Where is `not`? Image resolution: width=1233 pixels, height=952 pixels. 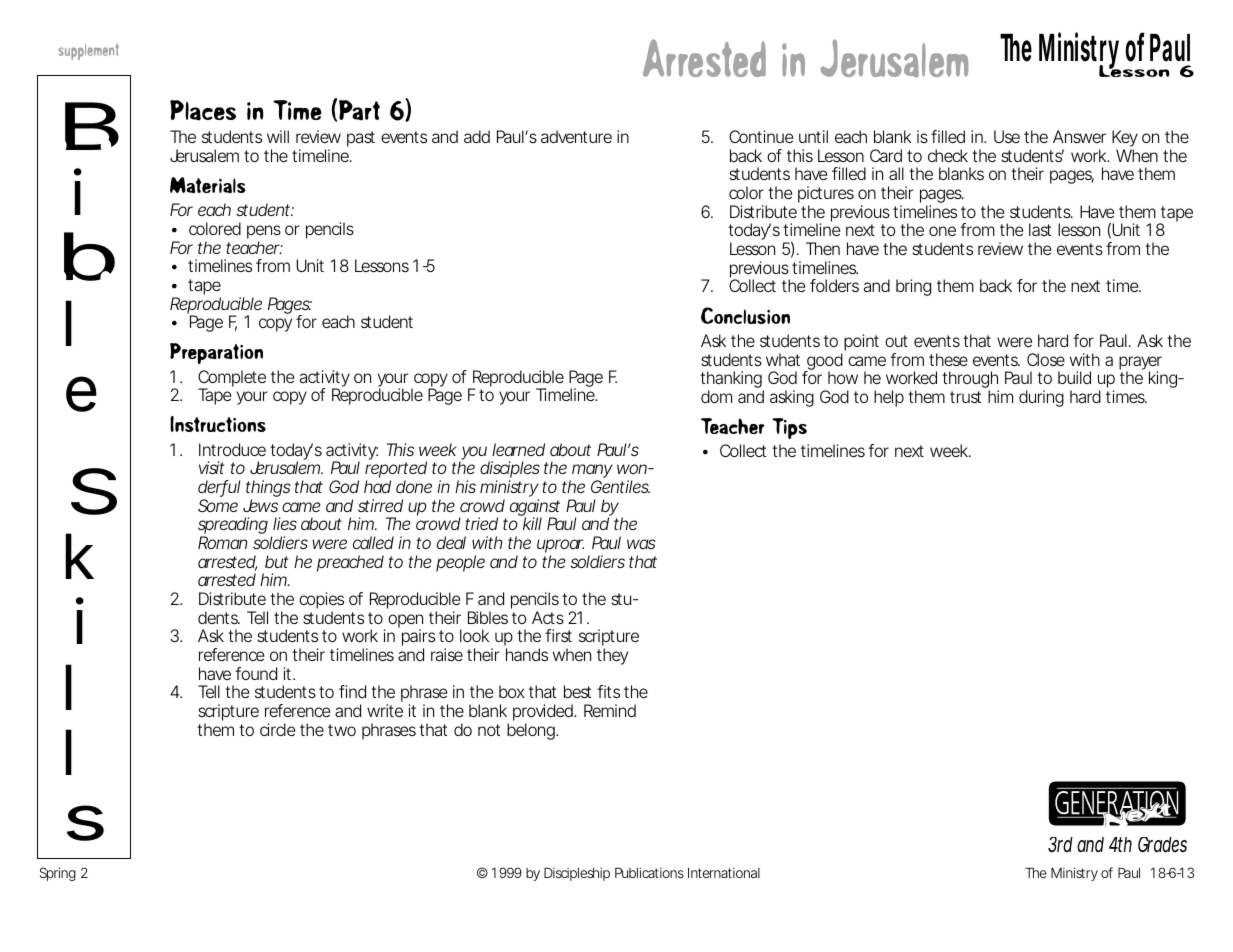
not is located at coordinates (489, 730).
